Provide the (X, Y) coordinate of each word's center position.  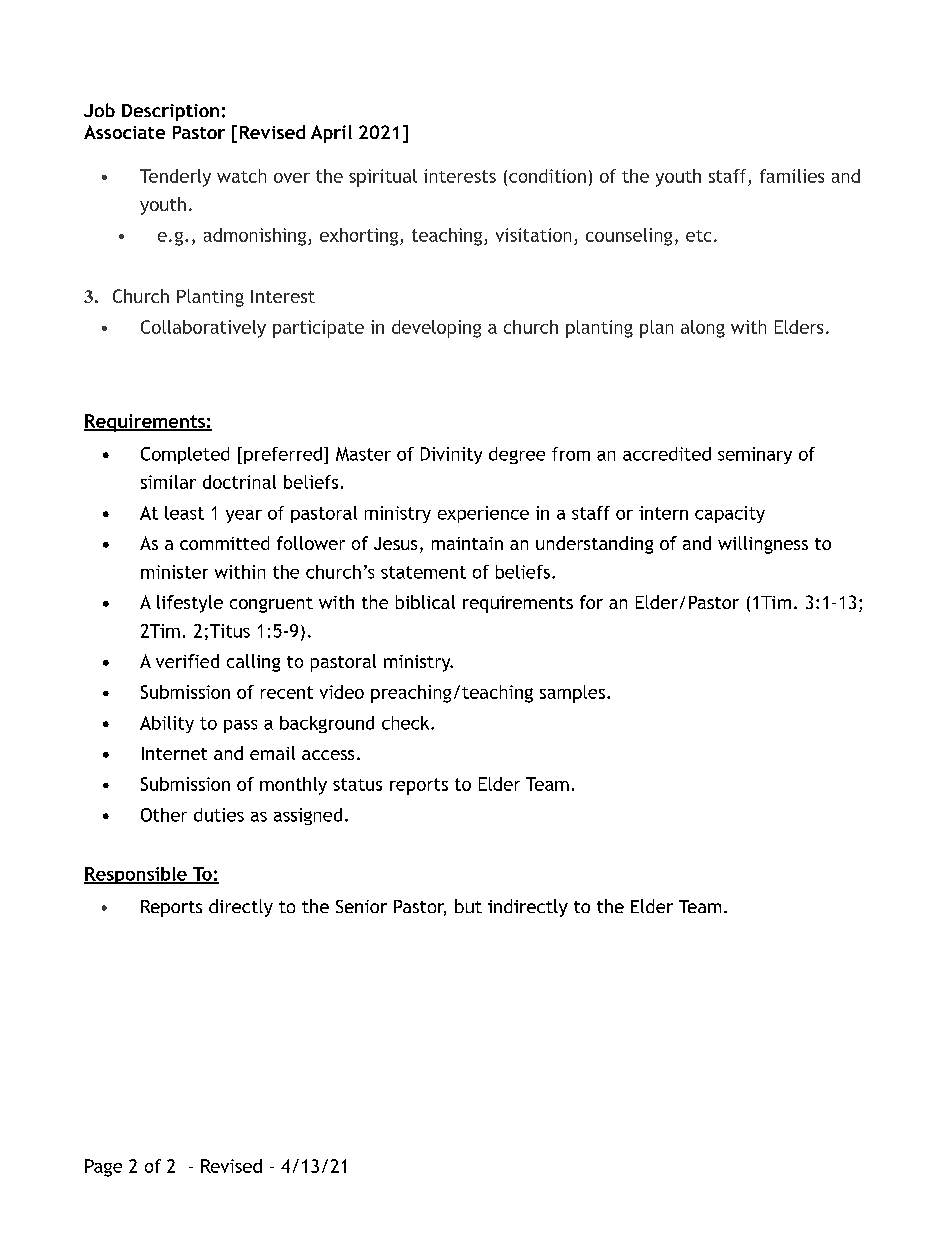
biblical (425, 602)
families (792, 176)
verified (187, 661)
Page (103, 1168)
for (591, 602)
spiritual (383, 178)
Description (170, 112)
